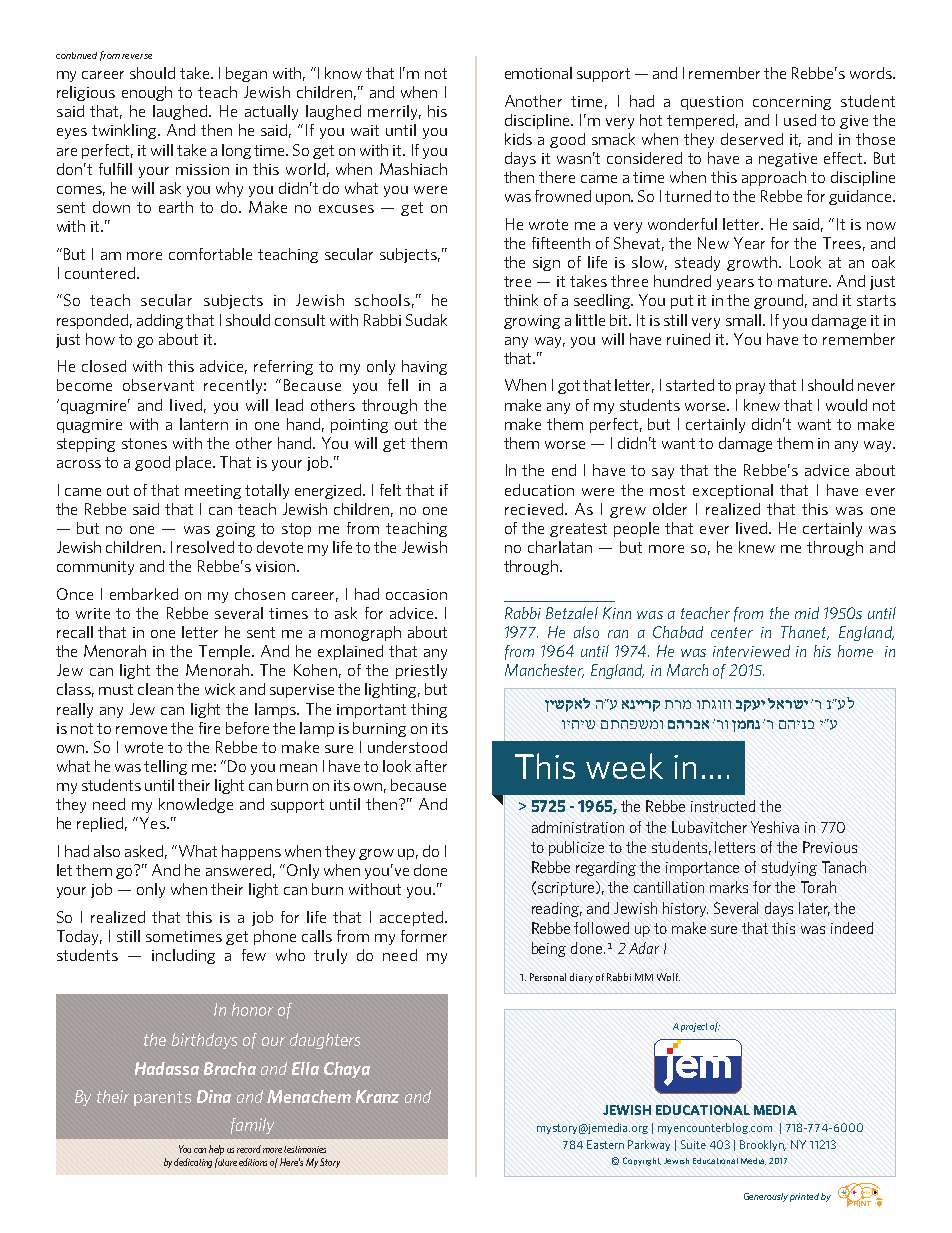 This screenshot has width=952, height=1233. I want to click on after, so click(431, 766).
